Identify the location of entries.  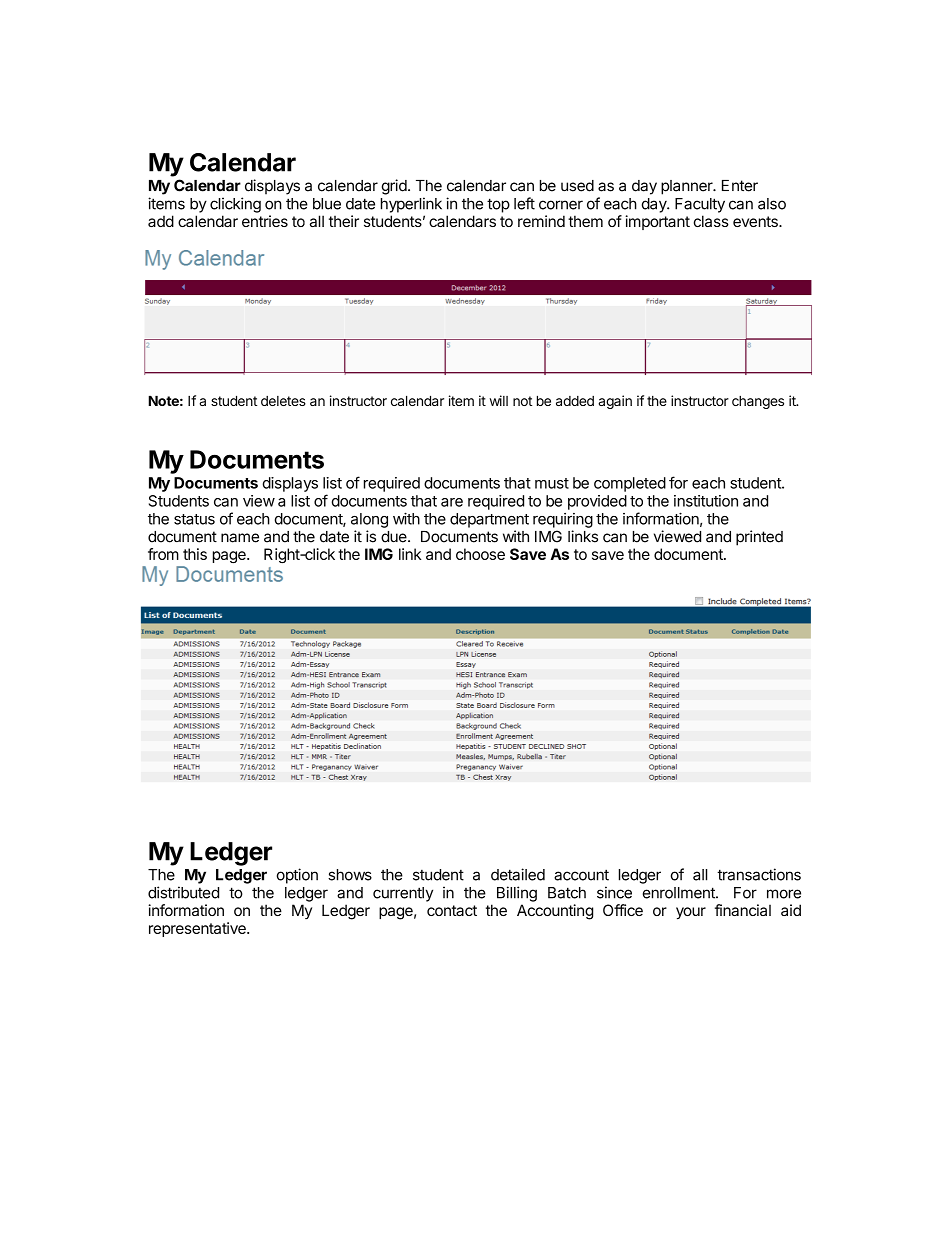
(265, 221).
